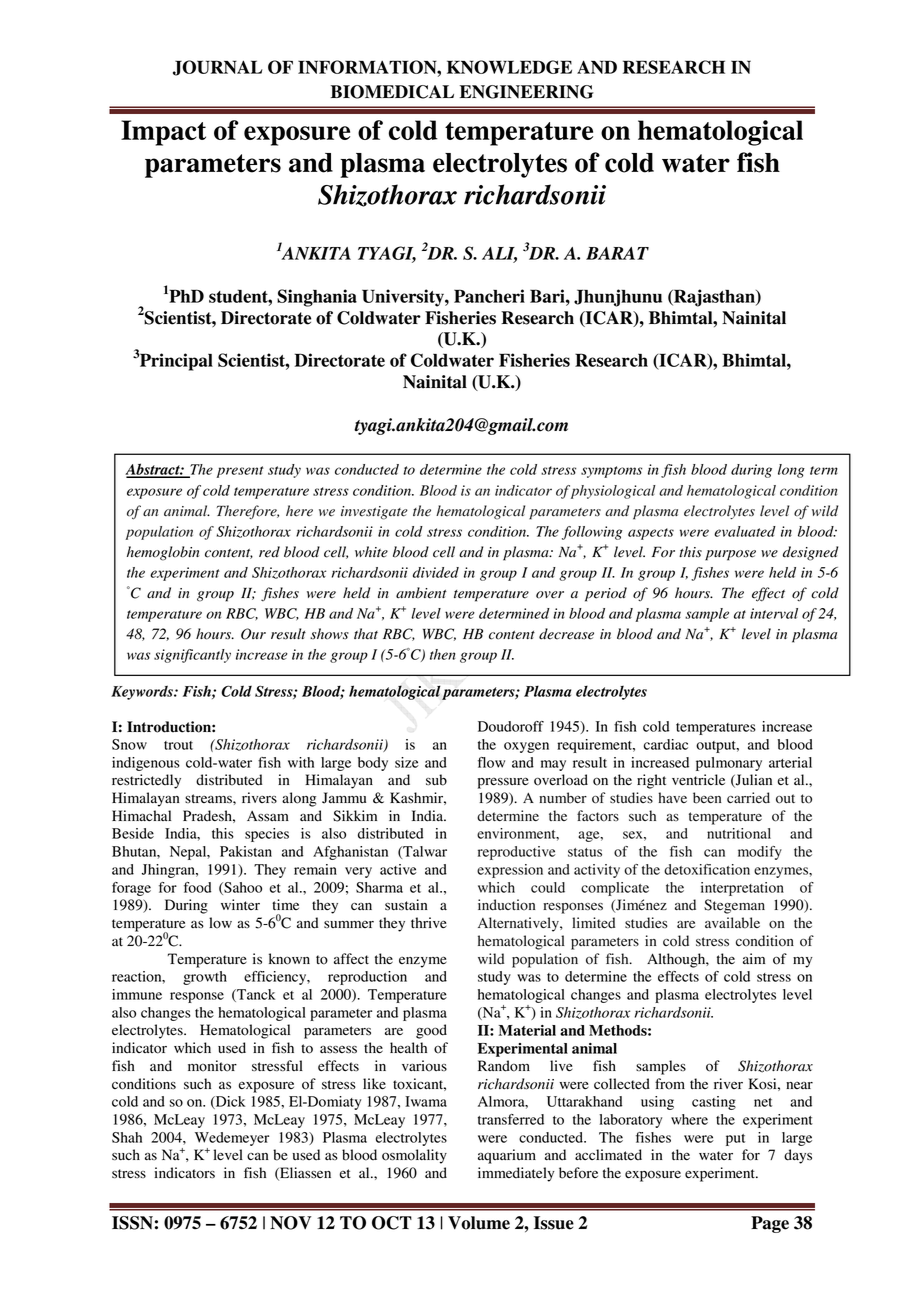 This image has width=924, height=1308. Describe the element at coordinates (317, 298) in the image. I see `Singhania` at that location.
